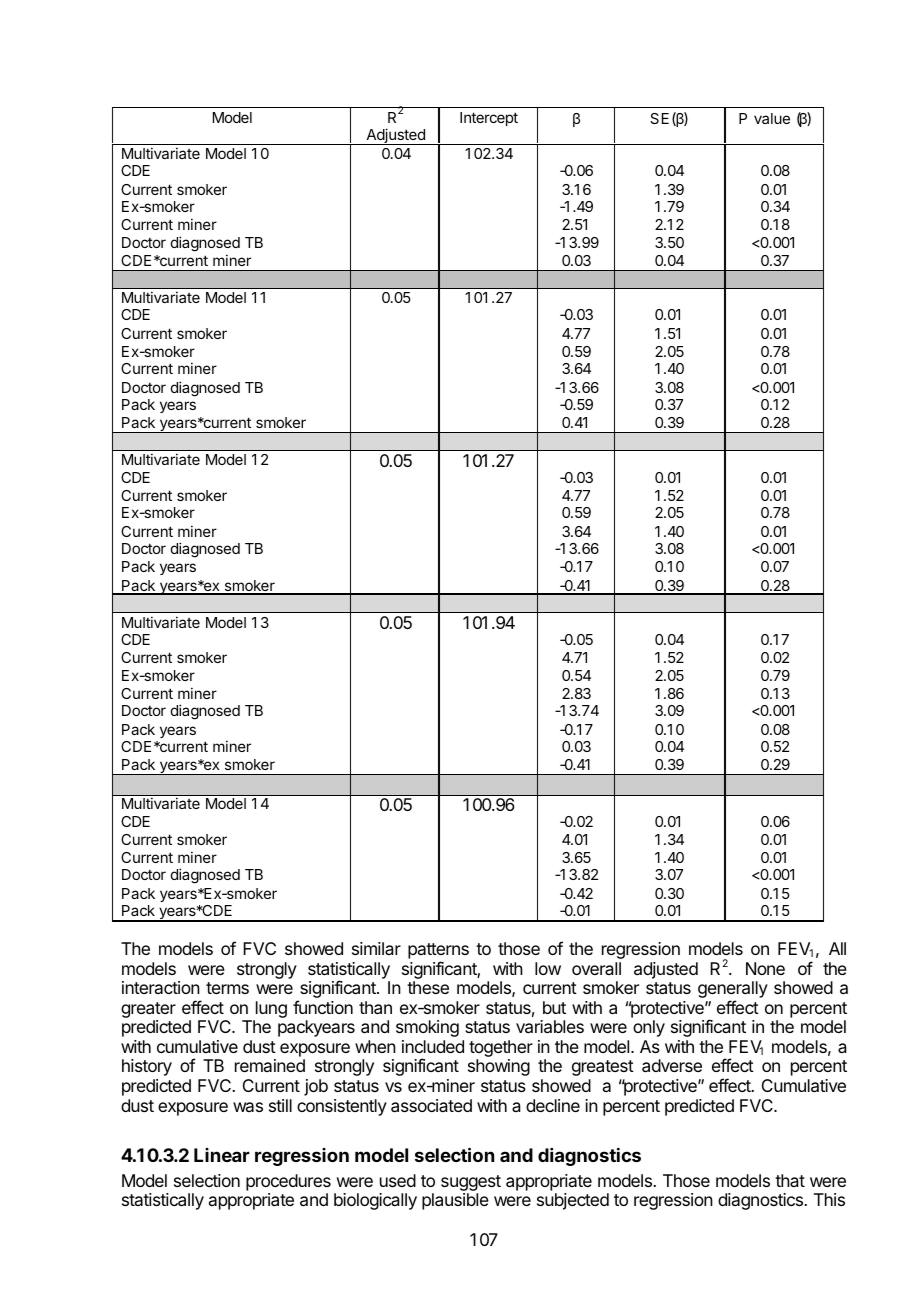  Describe the element at coordinates (765, 968) in the screenshot. I see `None` at that location.
